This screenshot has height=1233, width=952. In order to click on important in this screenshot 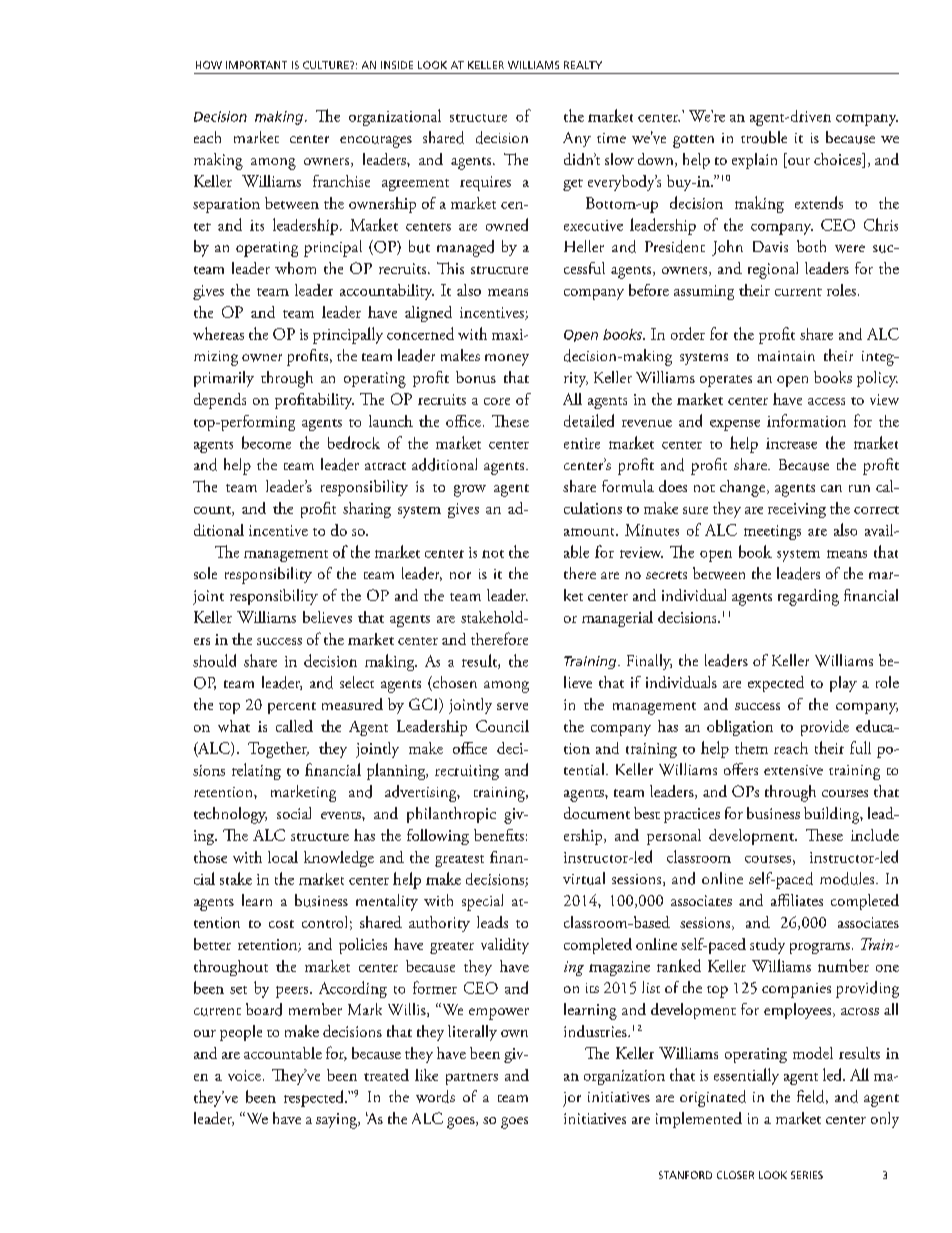, I will do `click(256, 65)`.
